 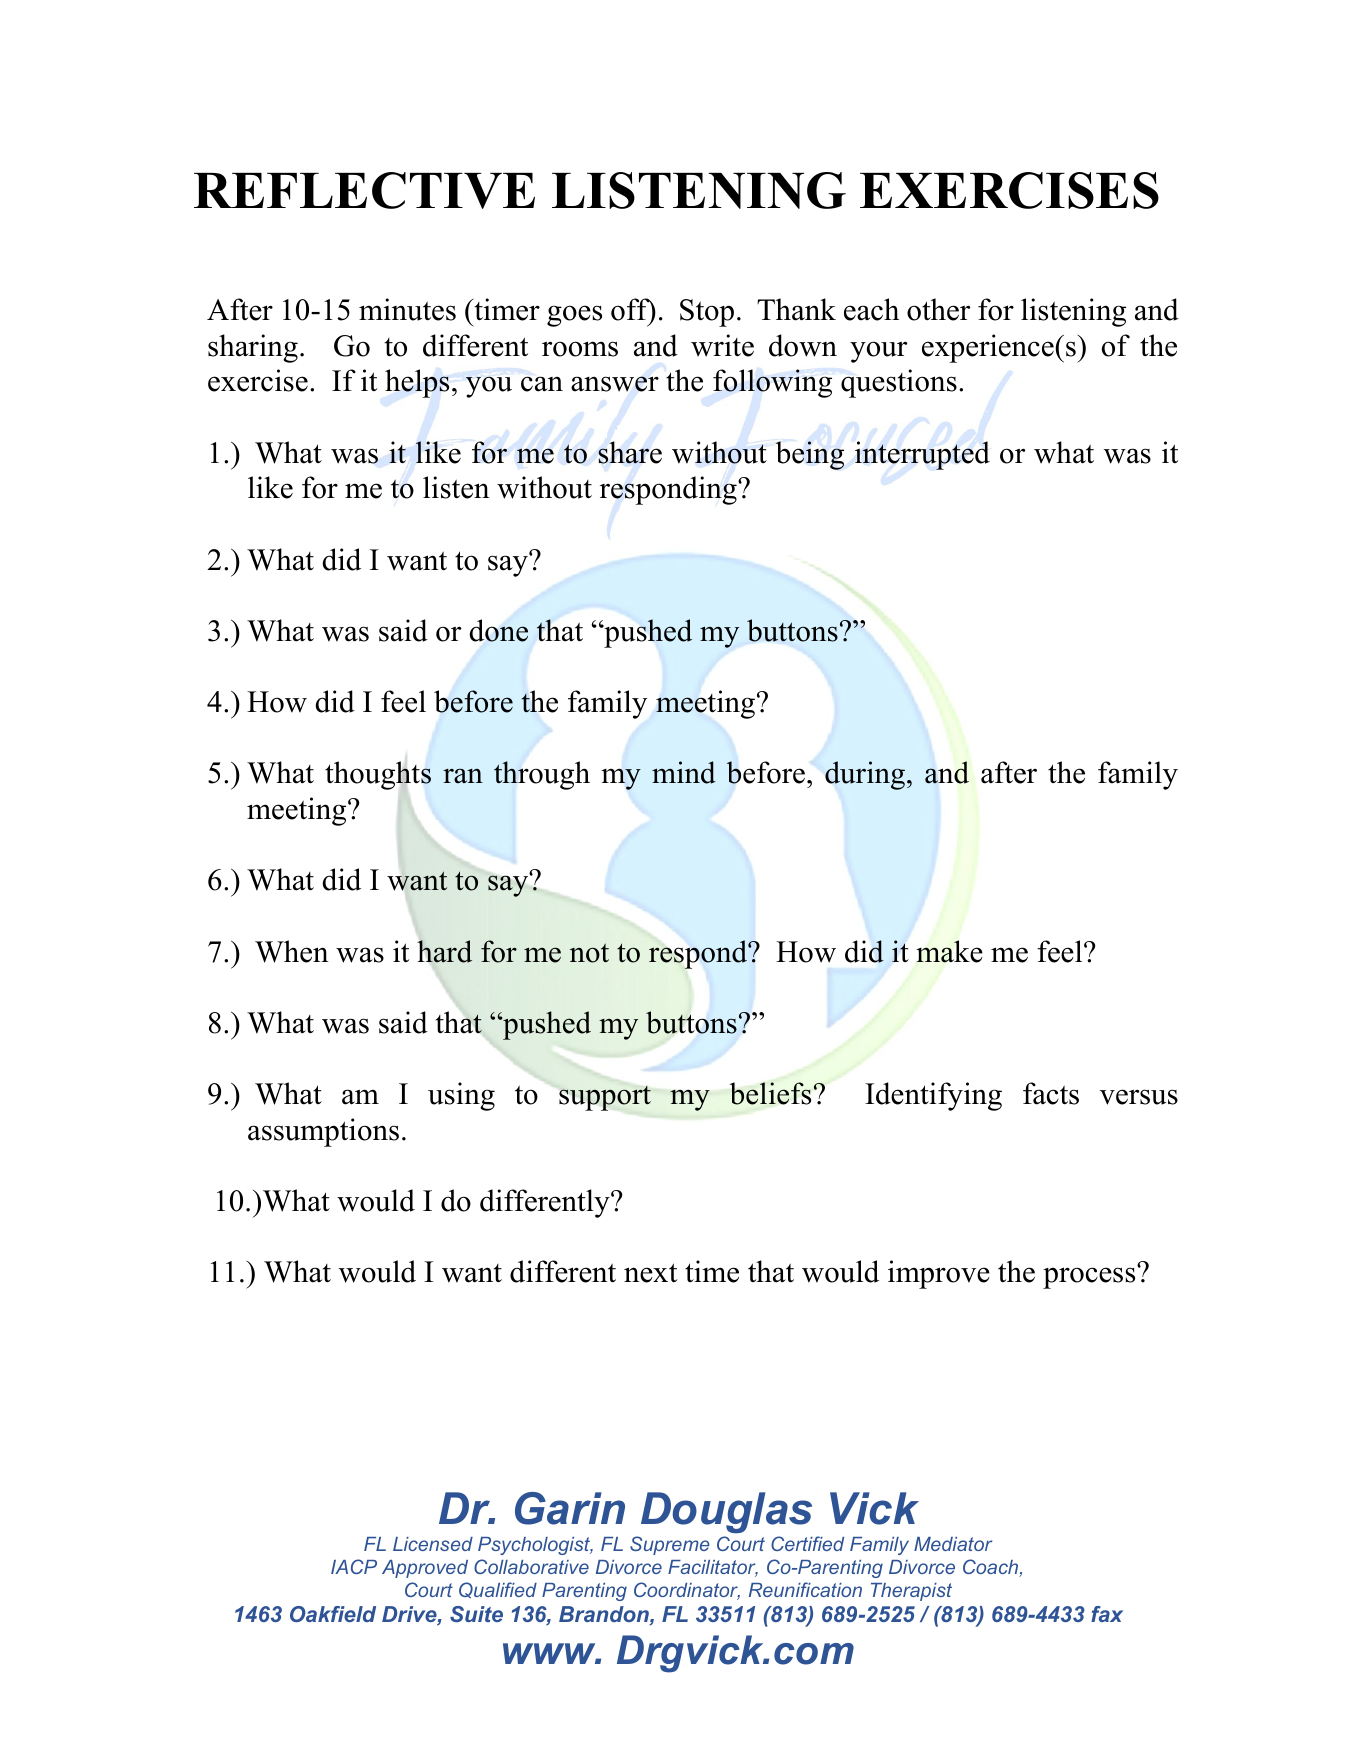 I want to click on REFLECTIVE, so click(x=364, y=190).
